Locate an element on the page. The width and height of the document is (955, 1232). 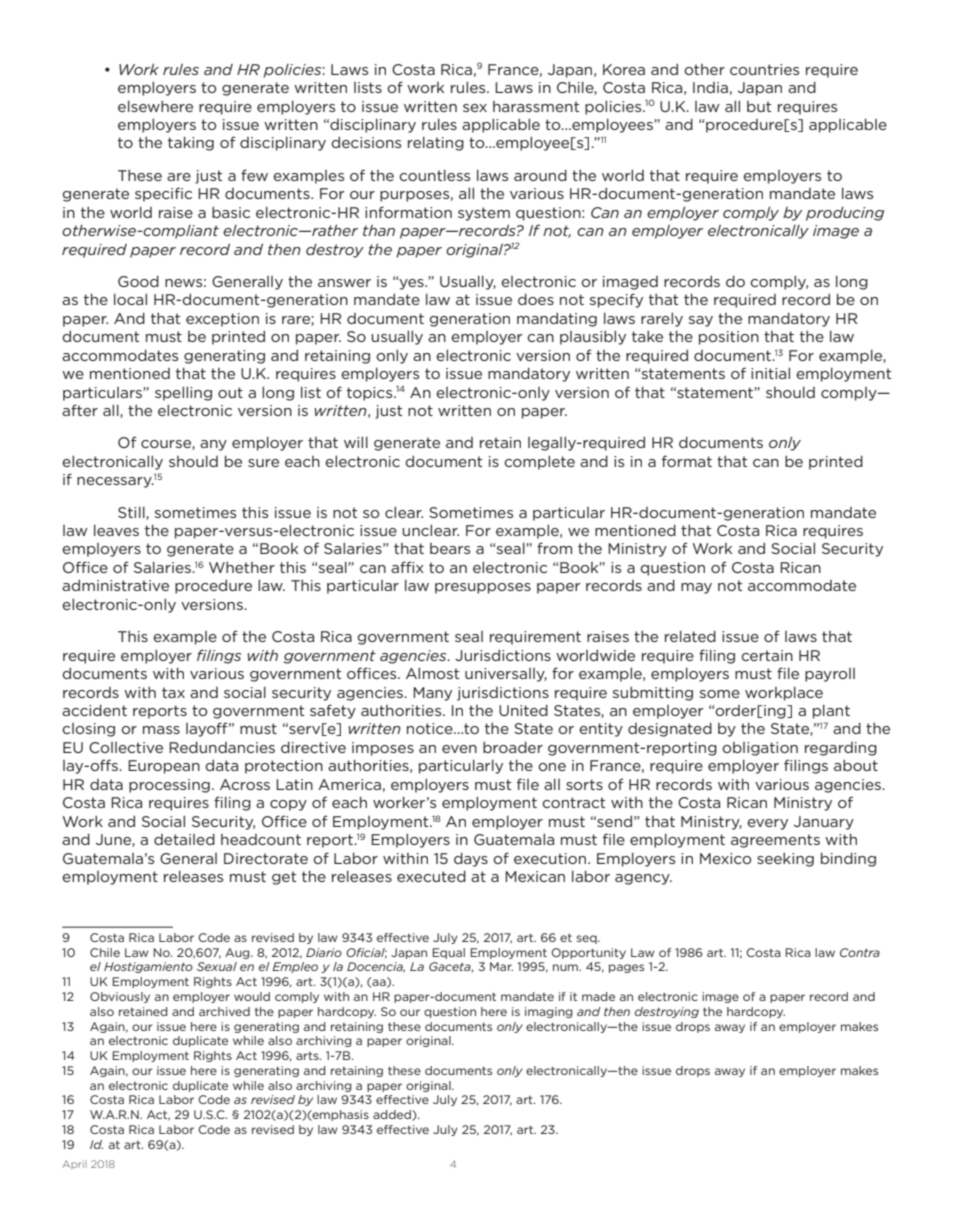
harassment is located at coordinates (536, 106).
